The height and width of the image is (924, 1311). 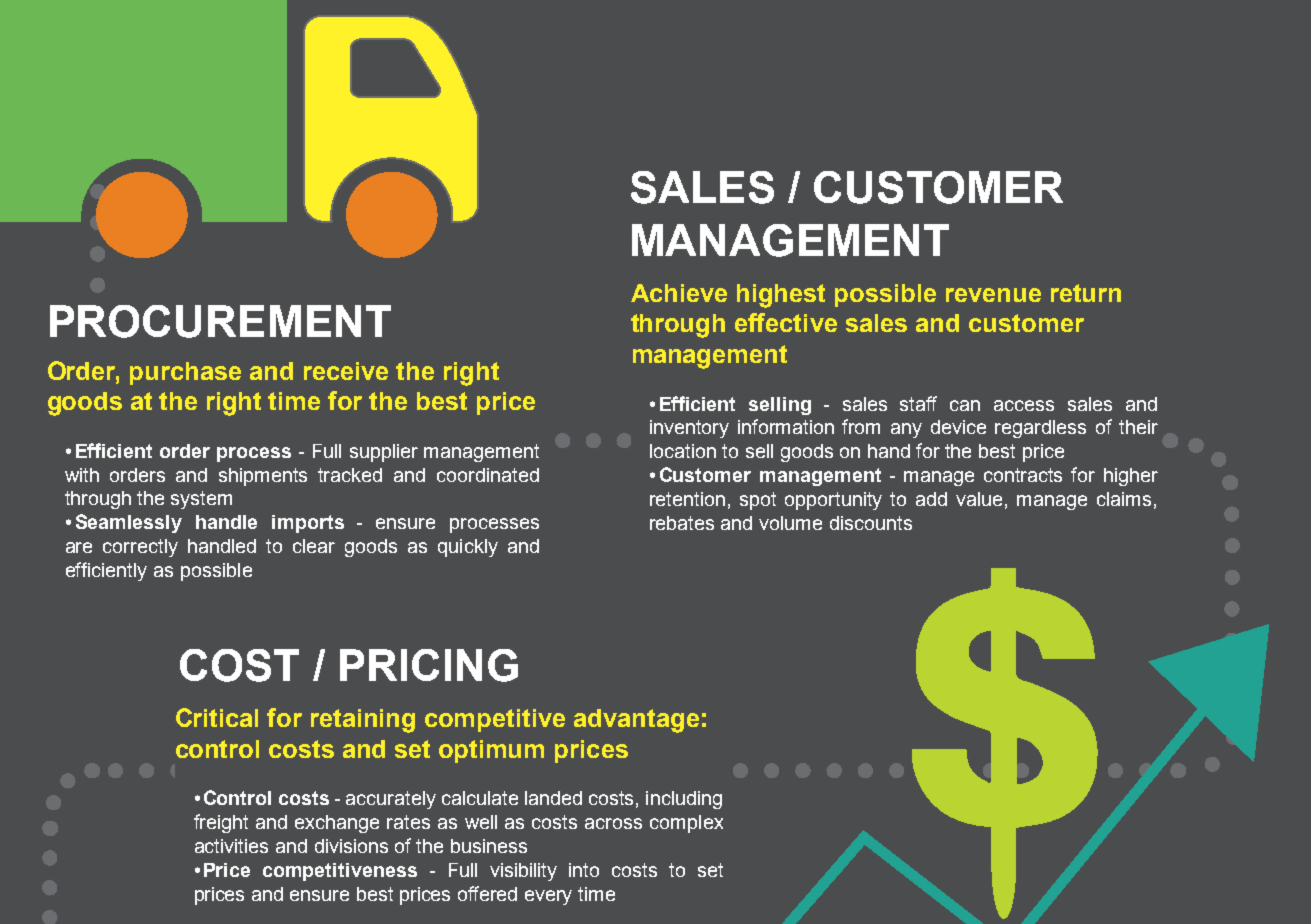 I want to click on shipments, so click(x=263, y=477).
